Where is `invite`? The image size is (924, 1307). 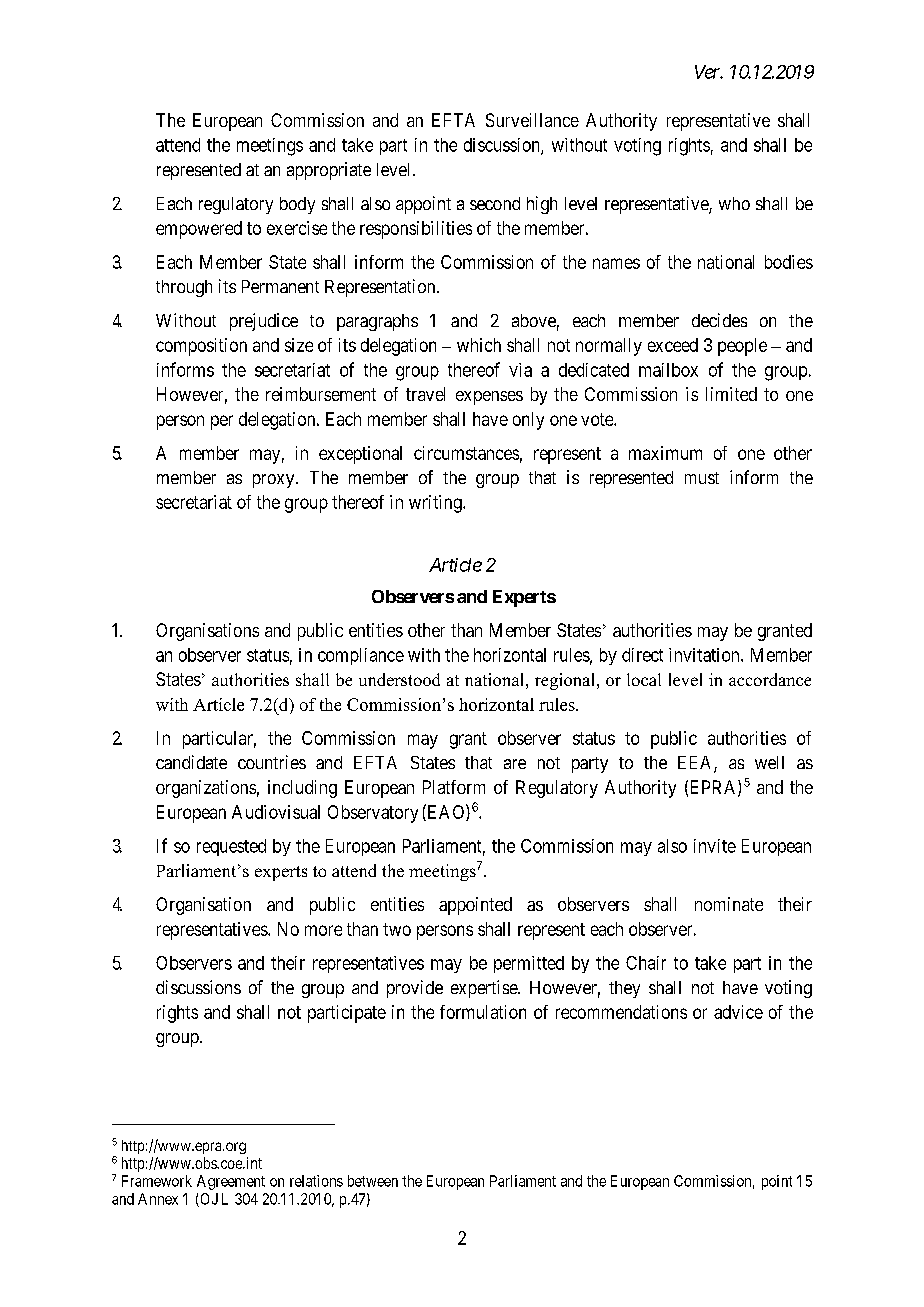 invite is located at coordinates (715, 846).
